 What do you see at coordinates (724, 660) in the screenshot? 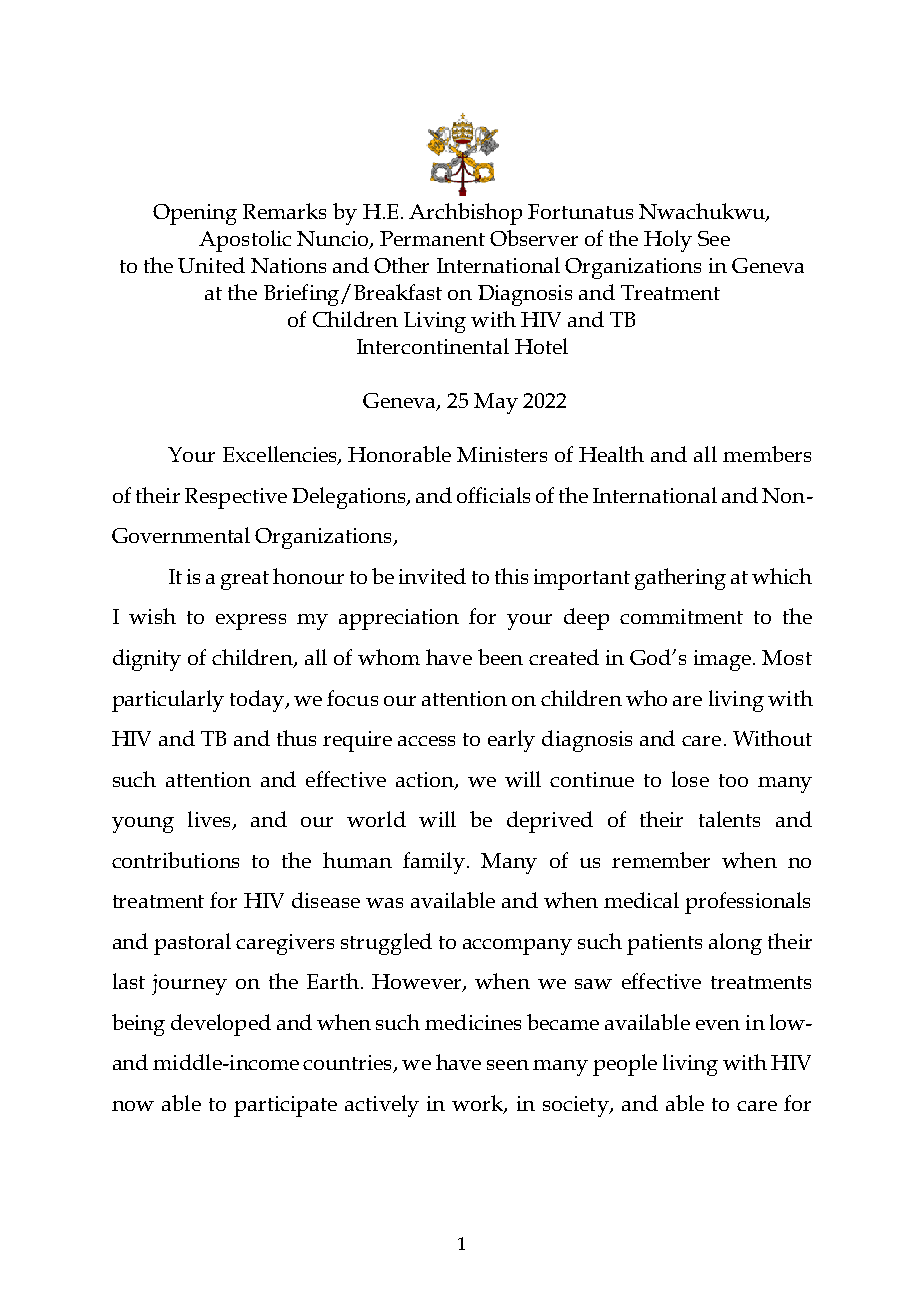
I see `image` at bounding box center [724, 660].
